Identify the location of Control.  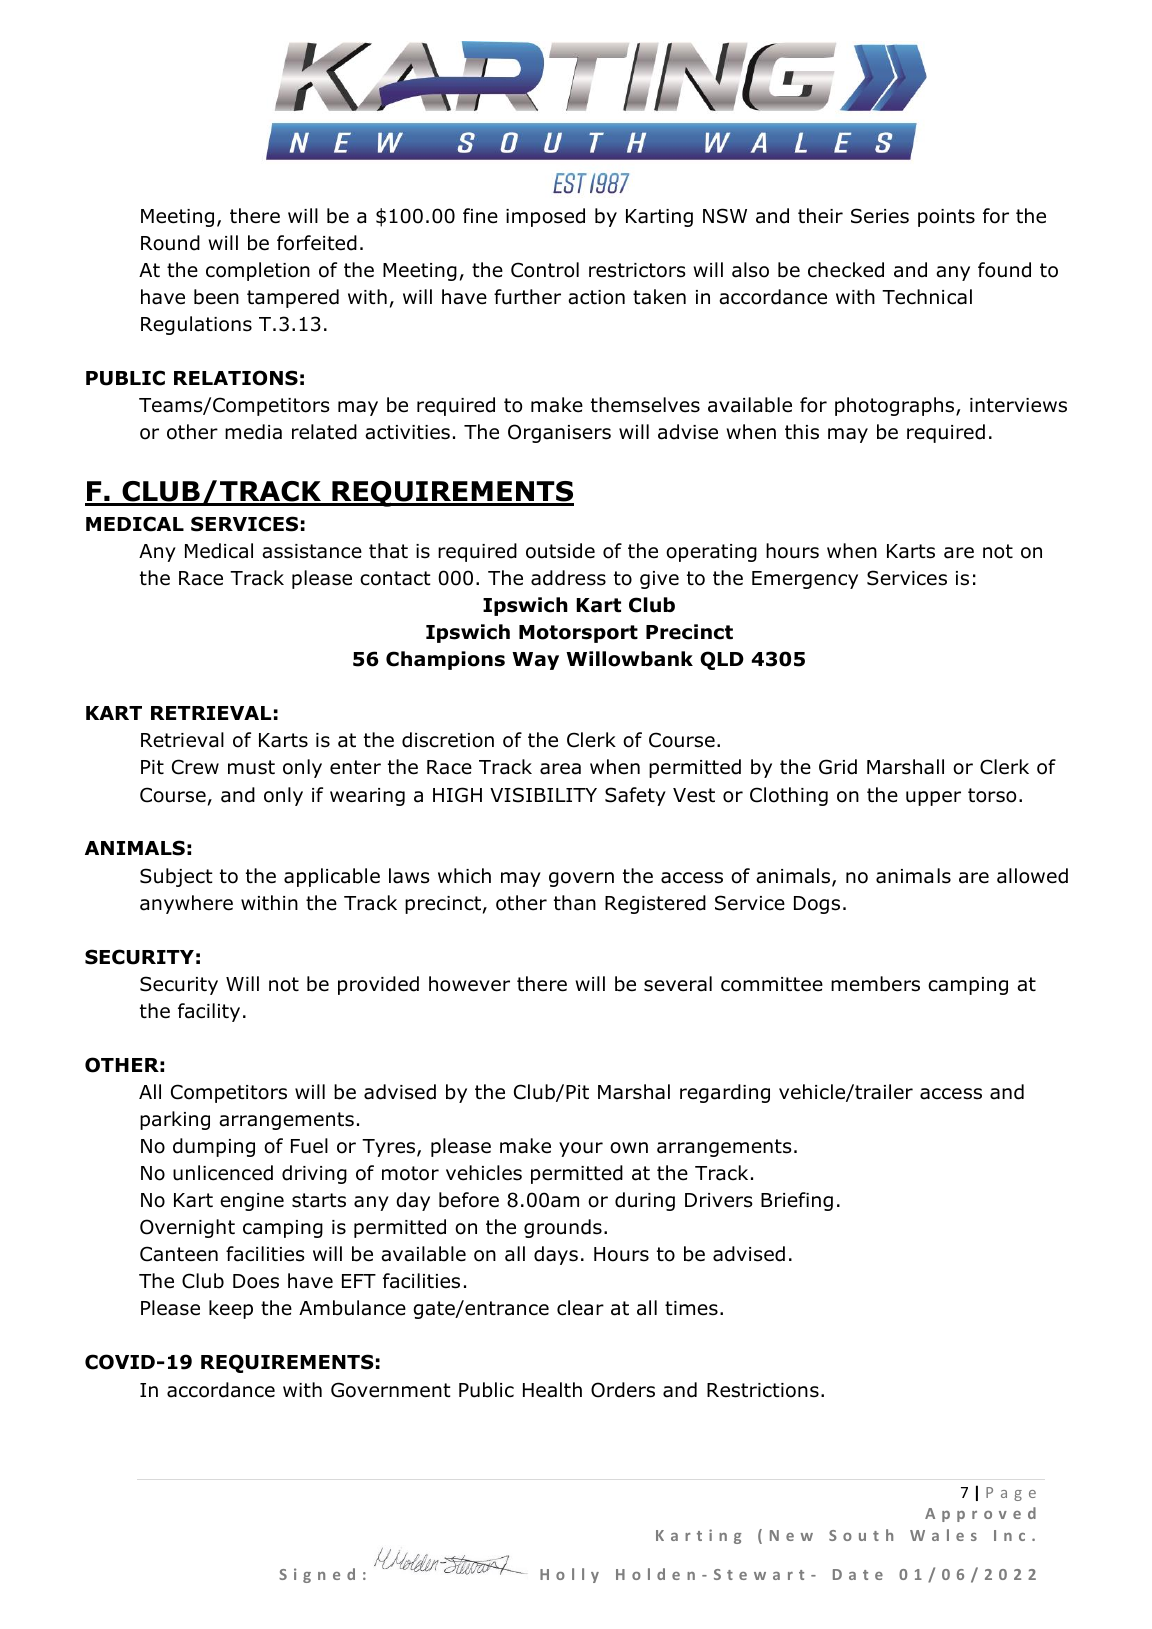
(545, 270).
